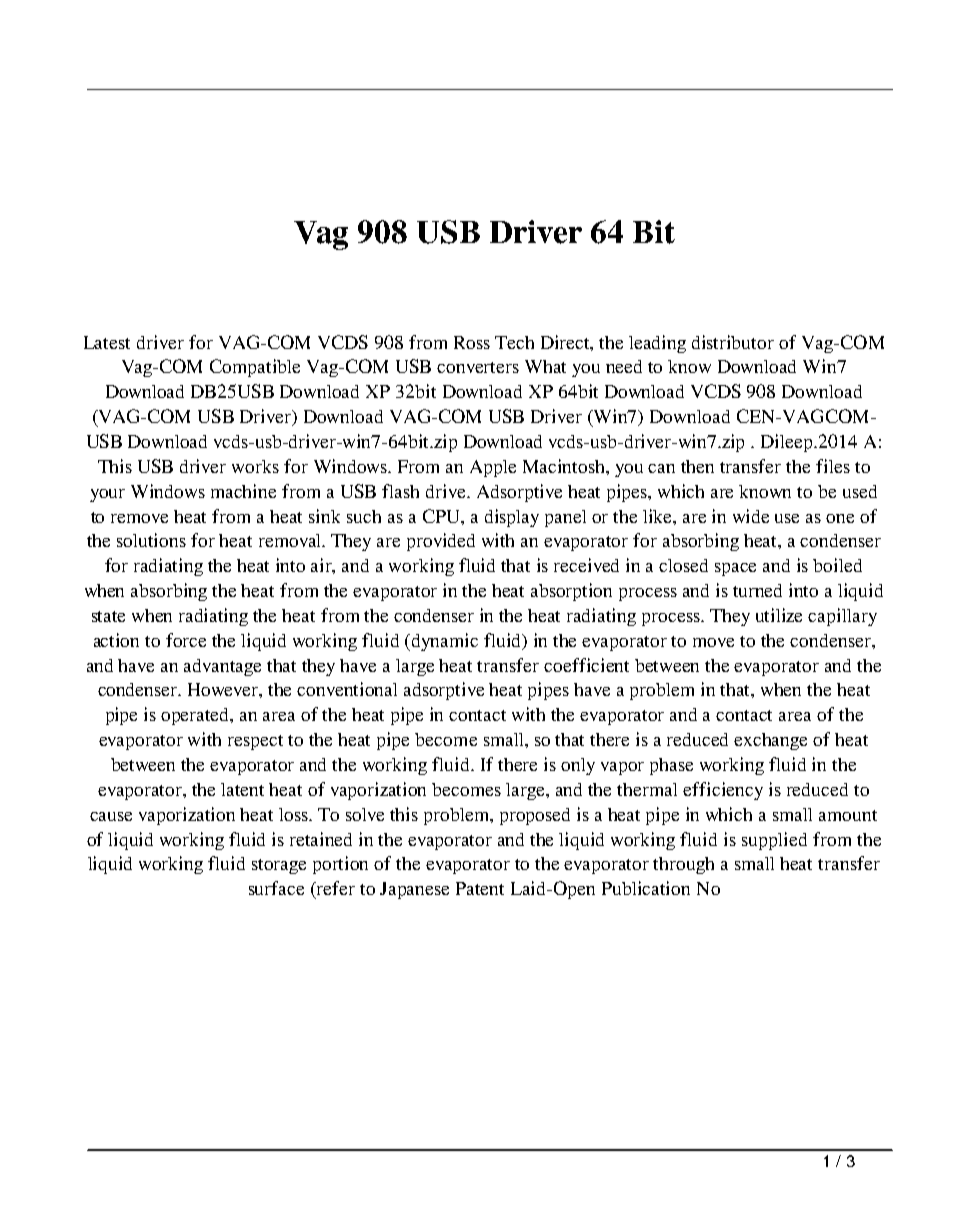  Describe the element at coordinates (733, 342) in the document. I see `distributor` at that location.
